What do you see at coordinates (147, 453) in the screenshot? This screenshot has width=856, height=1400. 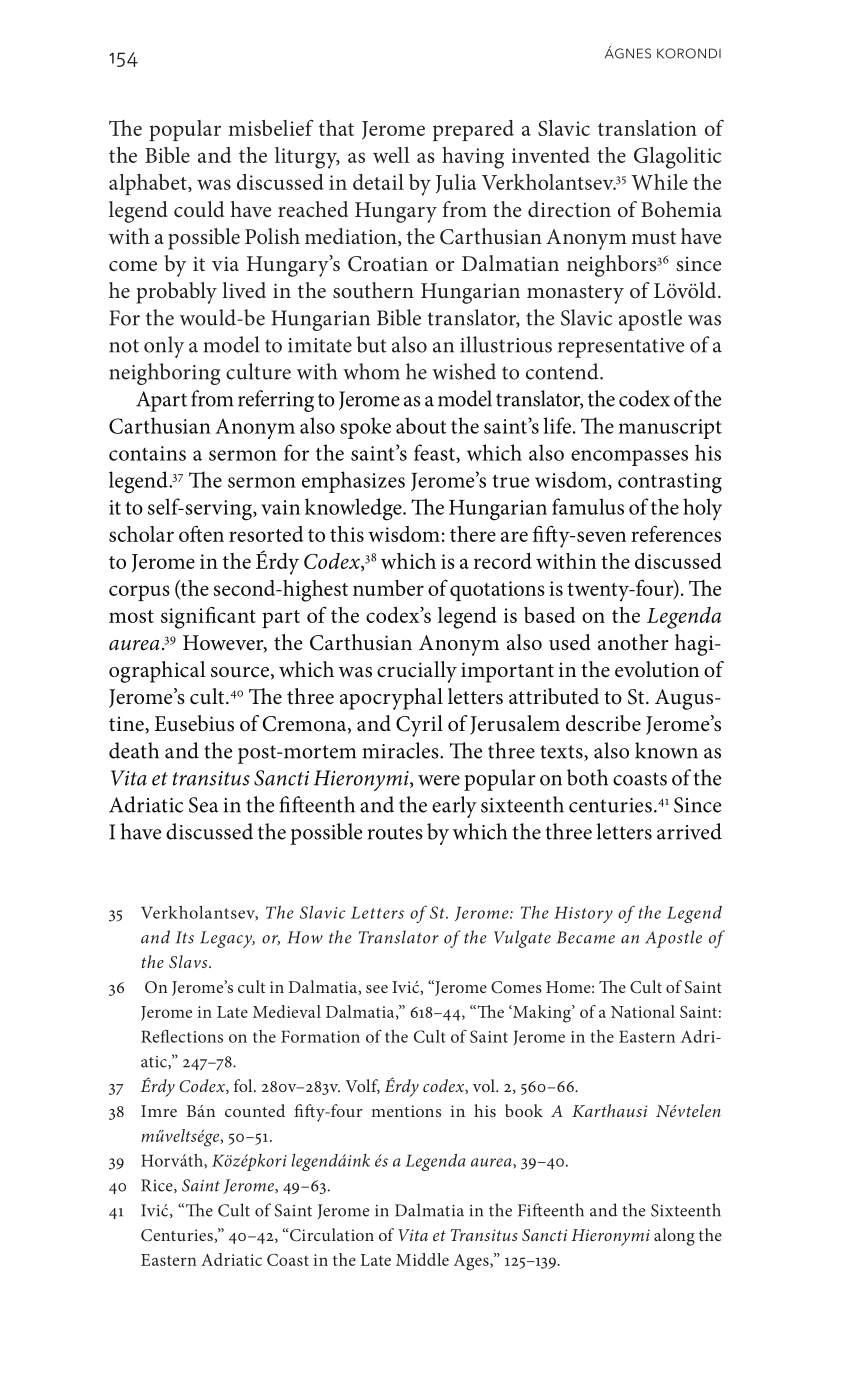 I see `contains` at bounding box center [147, 453].
